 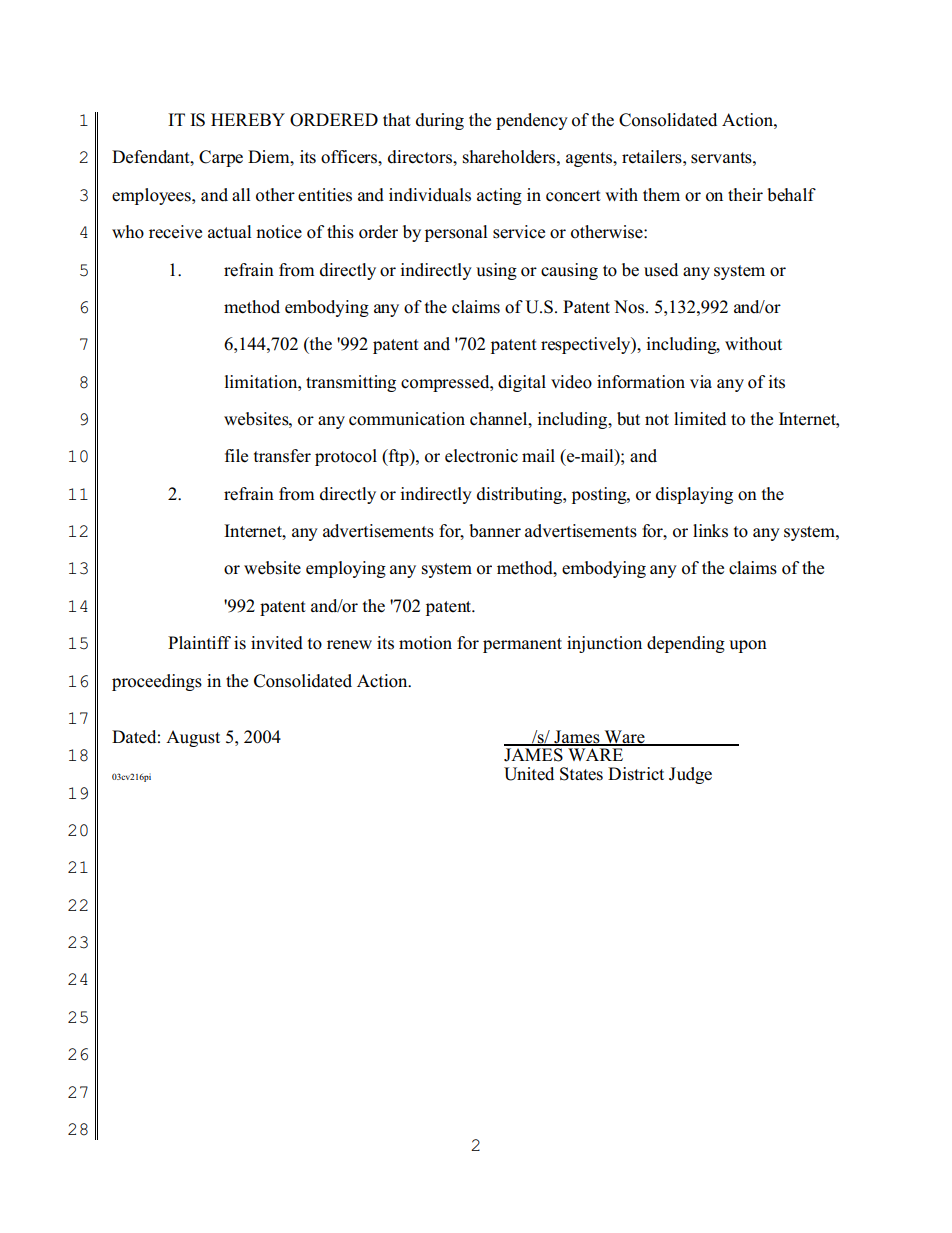 What do you see at coordinates (529, 774) in the screenshot?
I see `United` at bounding box center [529, 774].
